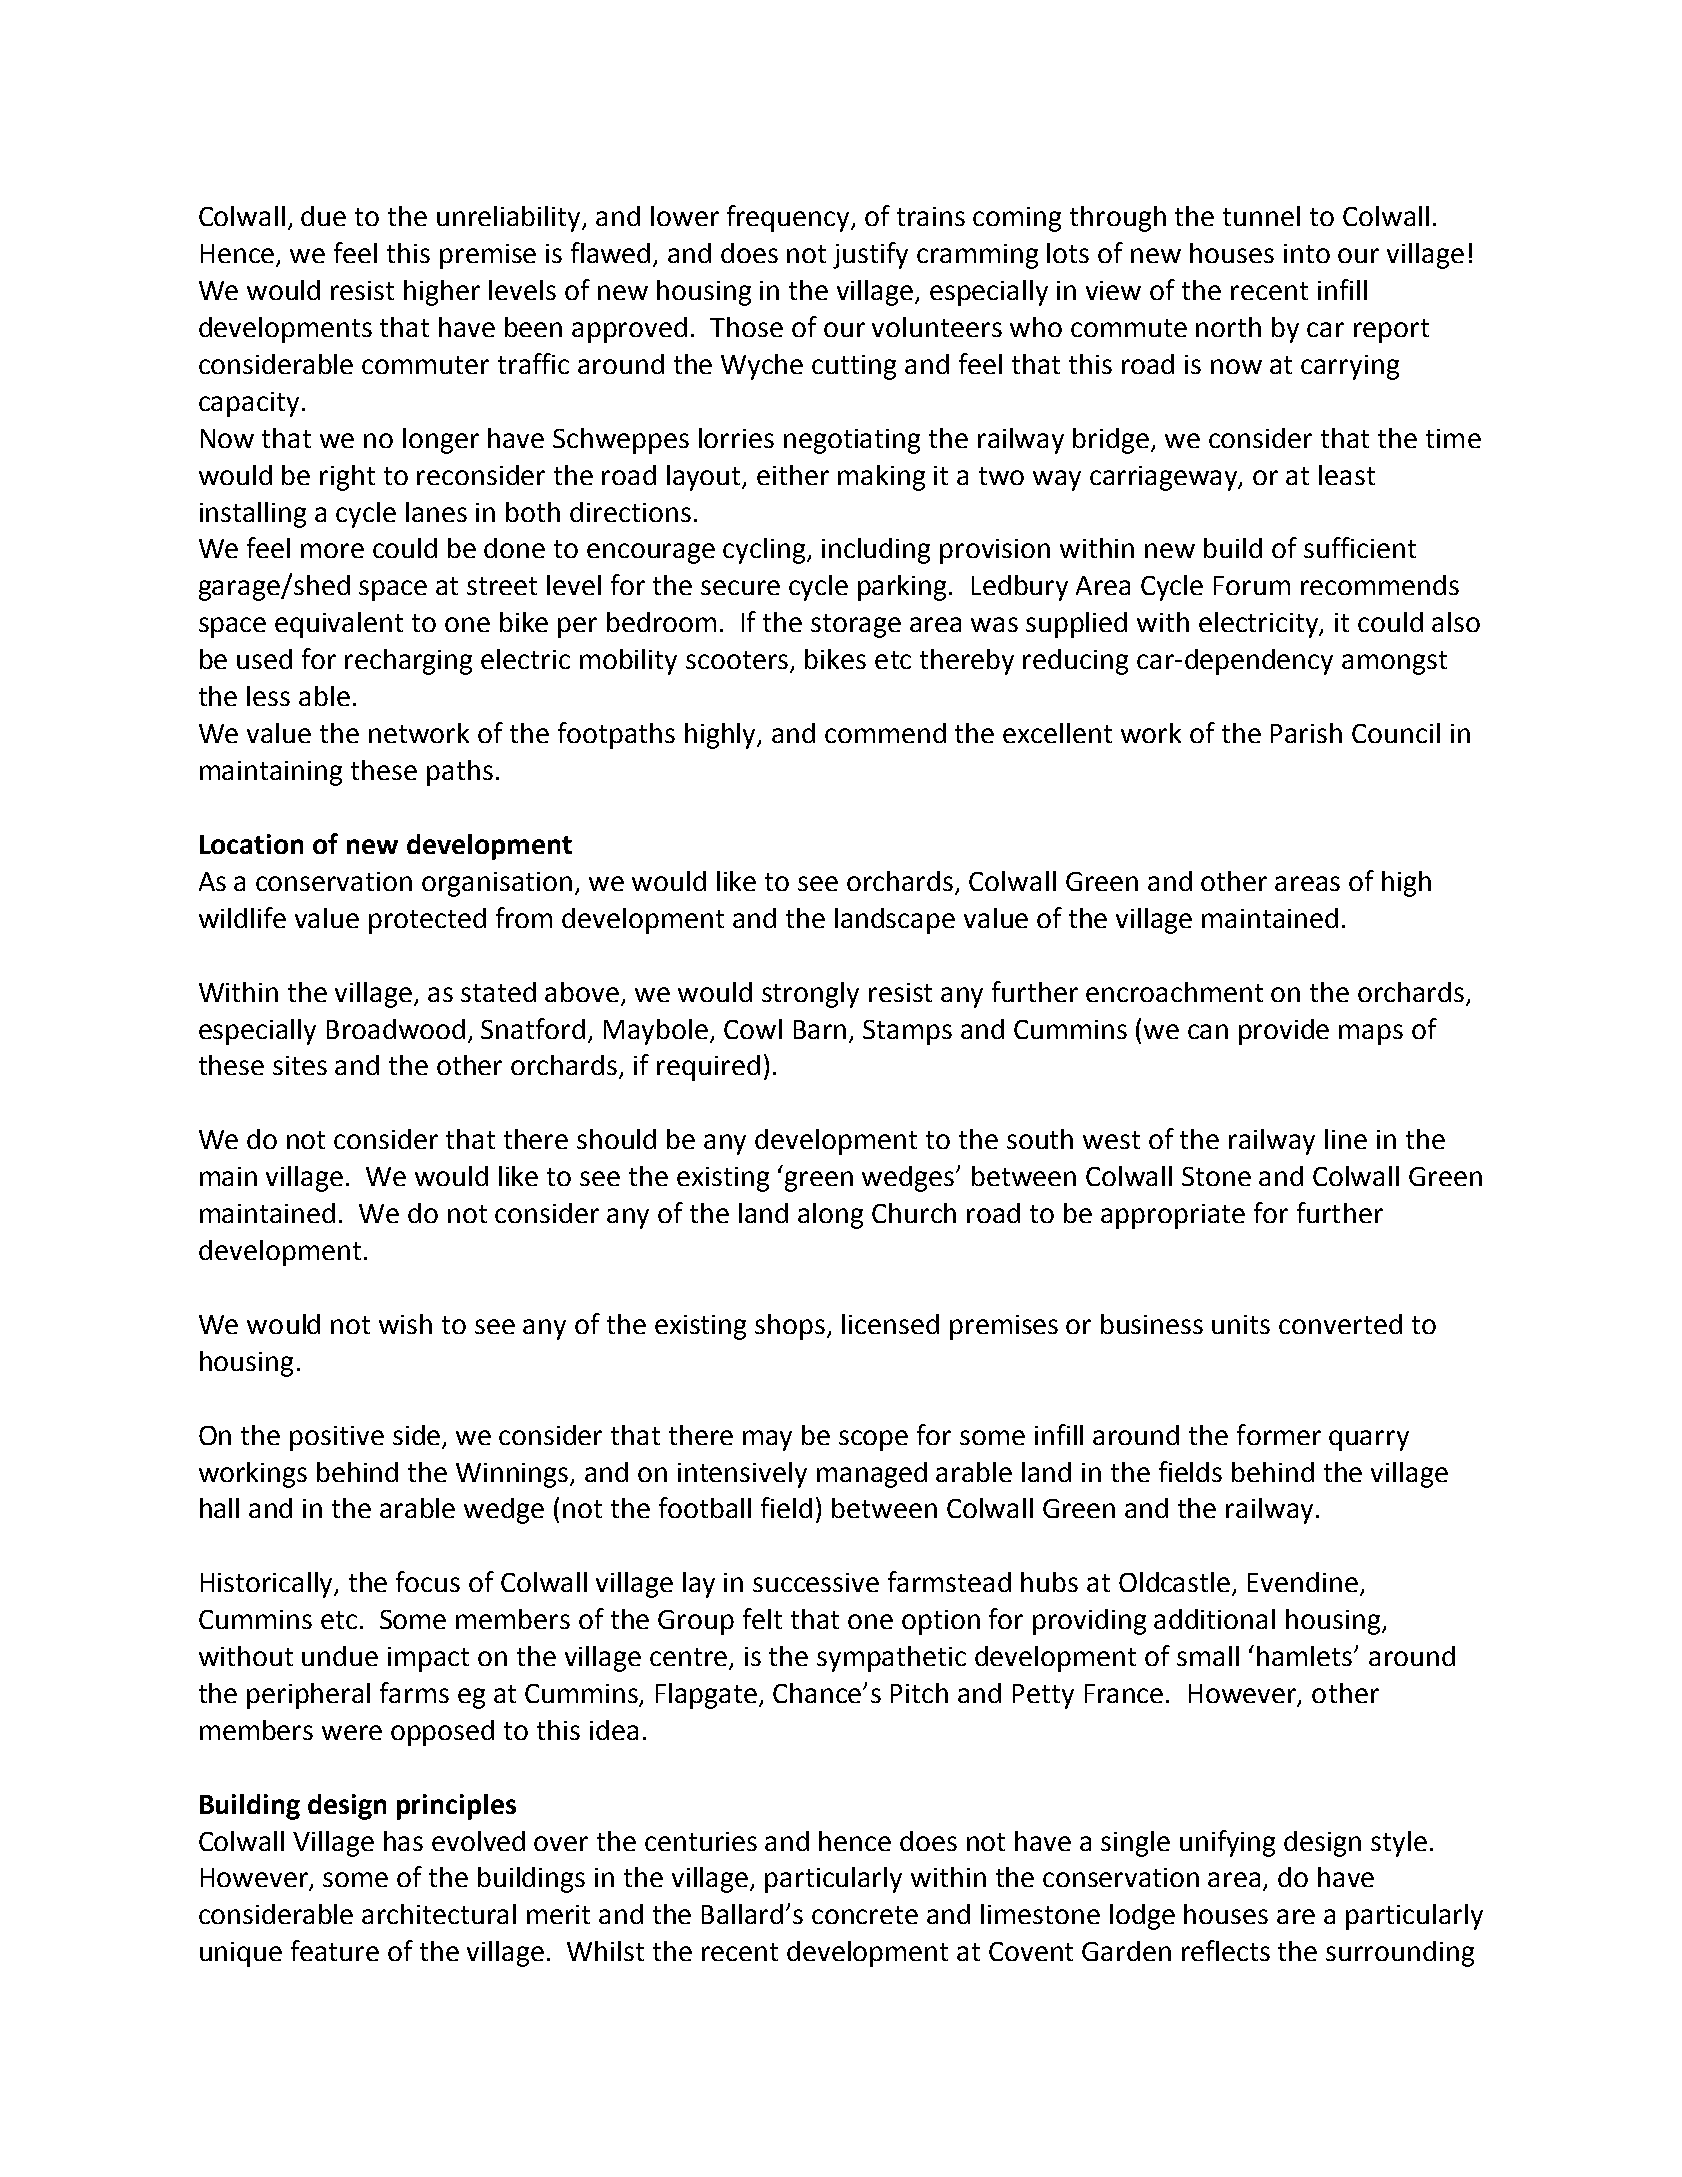  Describe the element at coordinates (820, 1029) in the screenshot. I see `Barn` at that location.
